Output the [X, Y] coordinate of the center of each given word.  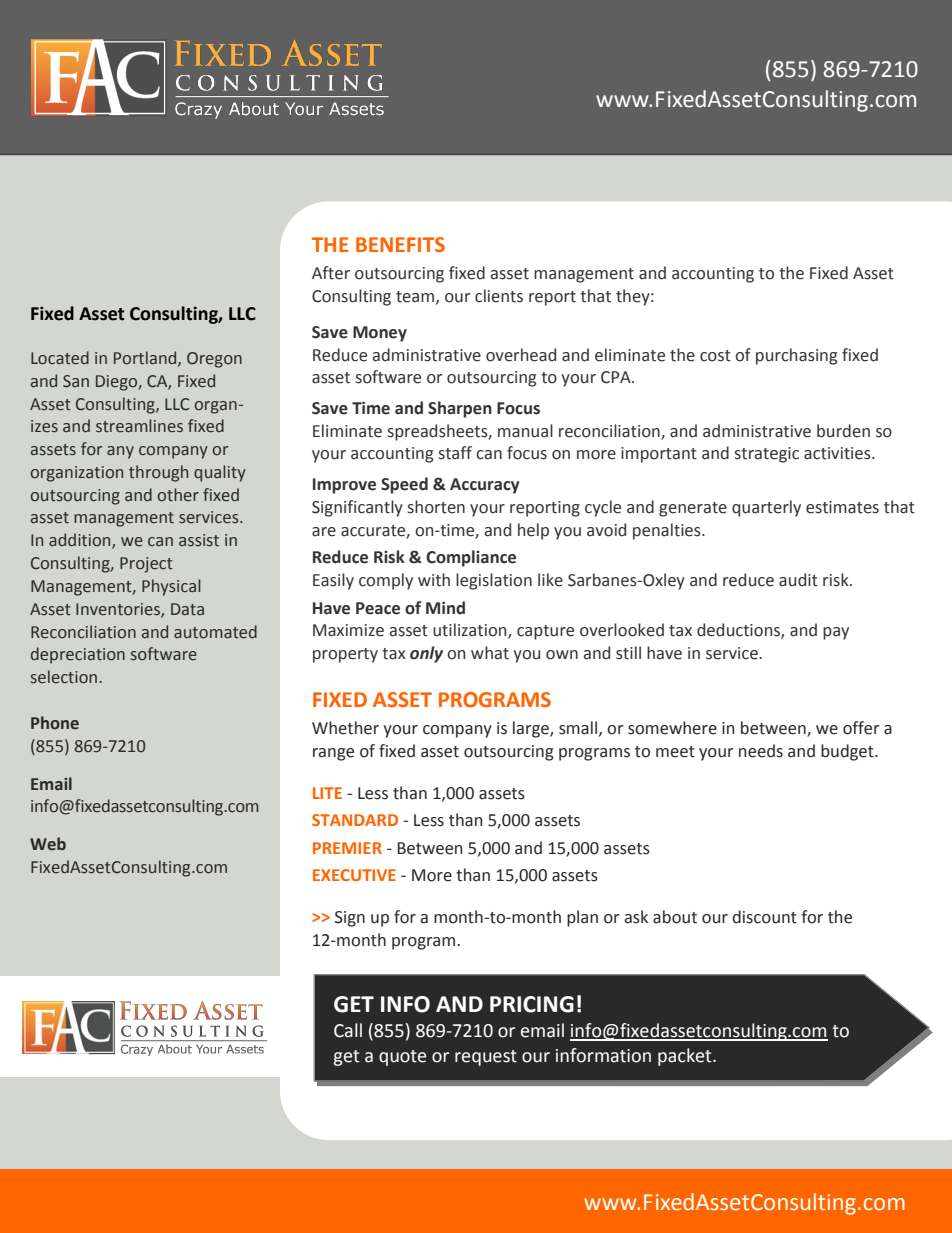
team [416, 297]
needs [761, 751]
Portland [146, 358]
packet [686, 1057]
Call [348, 1030]
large [532, 729]
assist [199, 540]
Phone [55, 723]
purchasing [796, 356]
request [486, 1058]
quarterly [766, 508]
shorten [436, 507]
